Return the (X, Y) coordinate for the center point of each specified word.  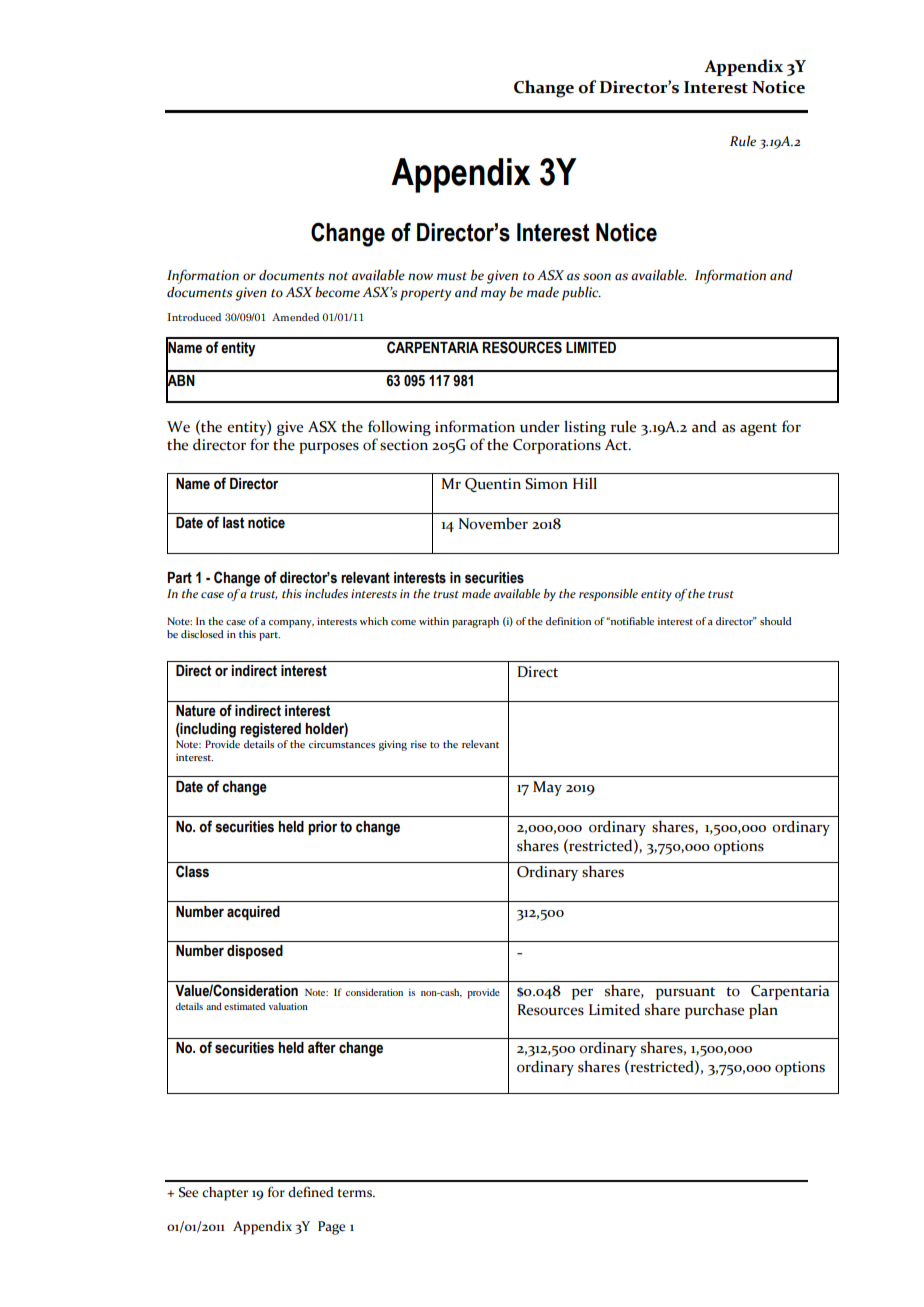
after (322, 1047)
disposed (255, 952)
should (776, 621)
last (233, 523)
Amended (295, 317)
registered (270, 730)
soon (597, 277)
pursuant (685, 993)
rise (419, 744)
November (493, 523)
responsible (608, 595)
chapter (225, 1194)
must (452, 276)
